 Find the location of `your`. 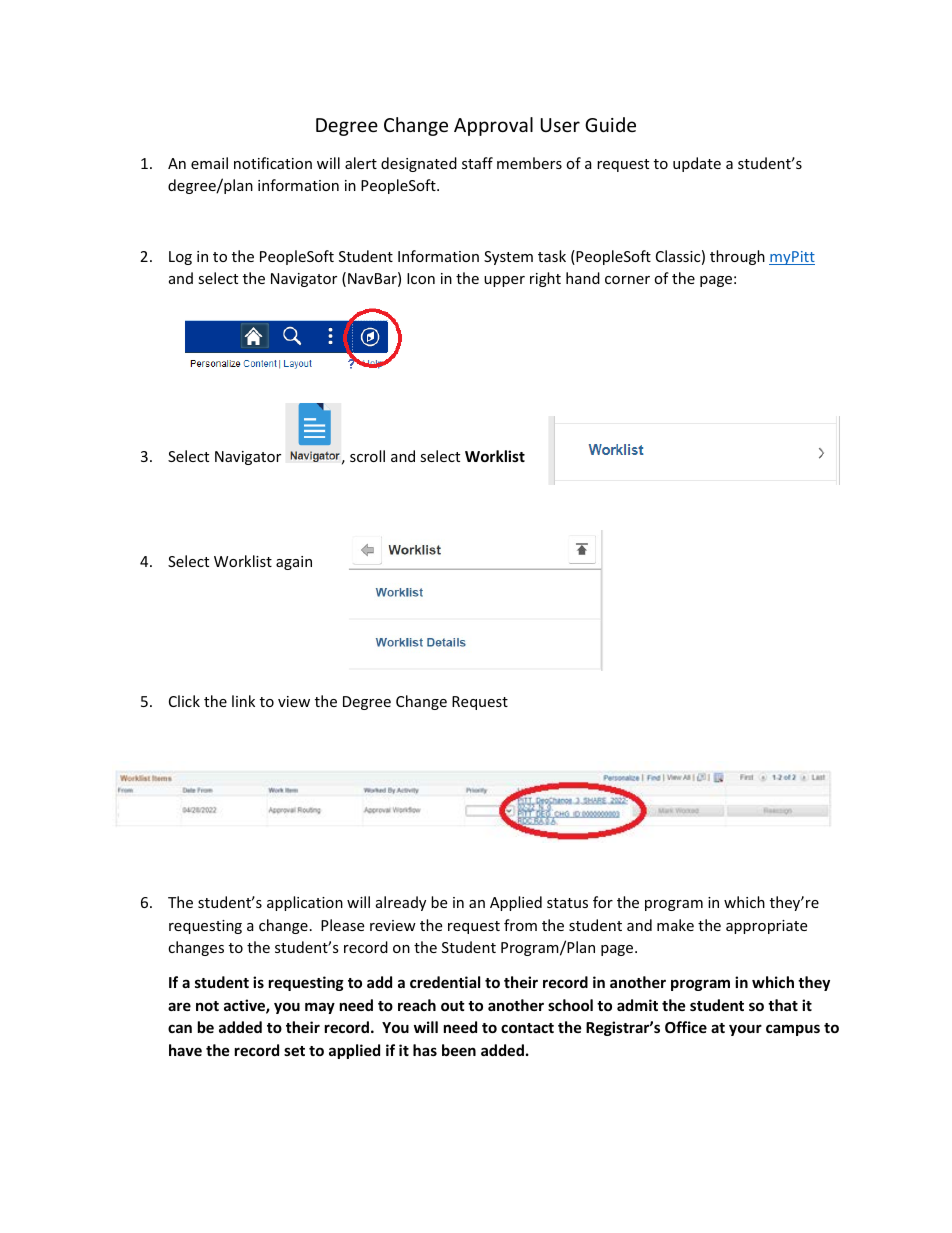

your is located at coordinates (745, 1030).
